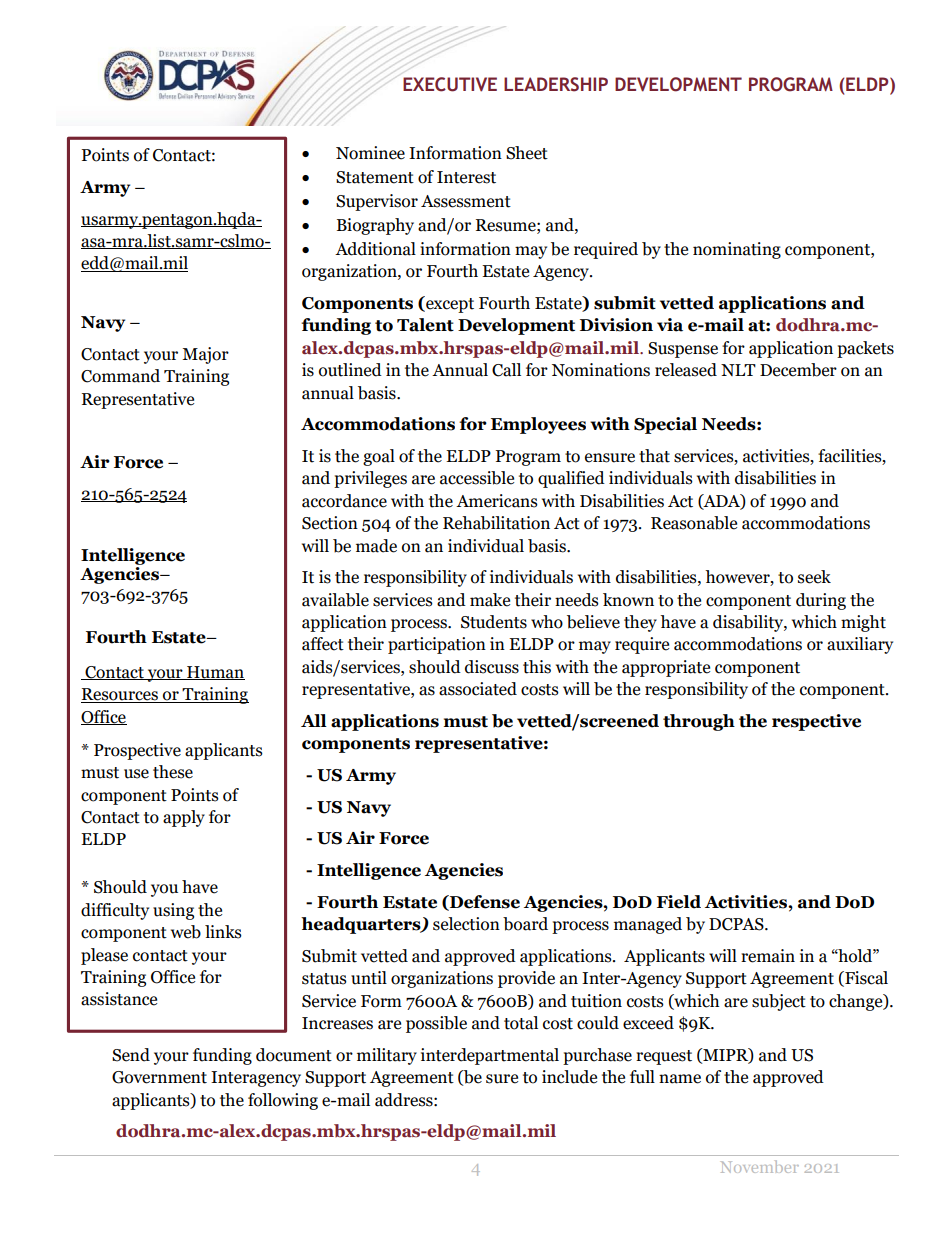  What do you see at coordinates (494, 622) in the image?
I see `Students` at bounding box center [494, 622].
